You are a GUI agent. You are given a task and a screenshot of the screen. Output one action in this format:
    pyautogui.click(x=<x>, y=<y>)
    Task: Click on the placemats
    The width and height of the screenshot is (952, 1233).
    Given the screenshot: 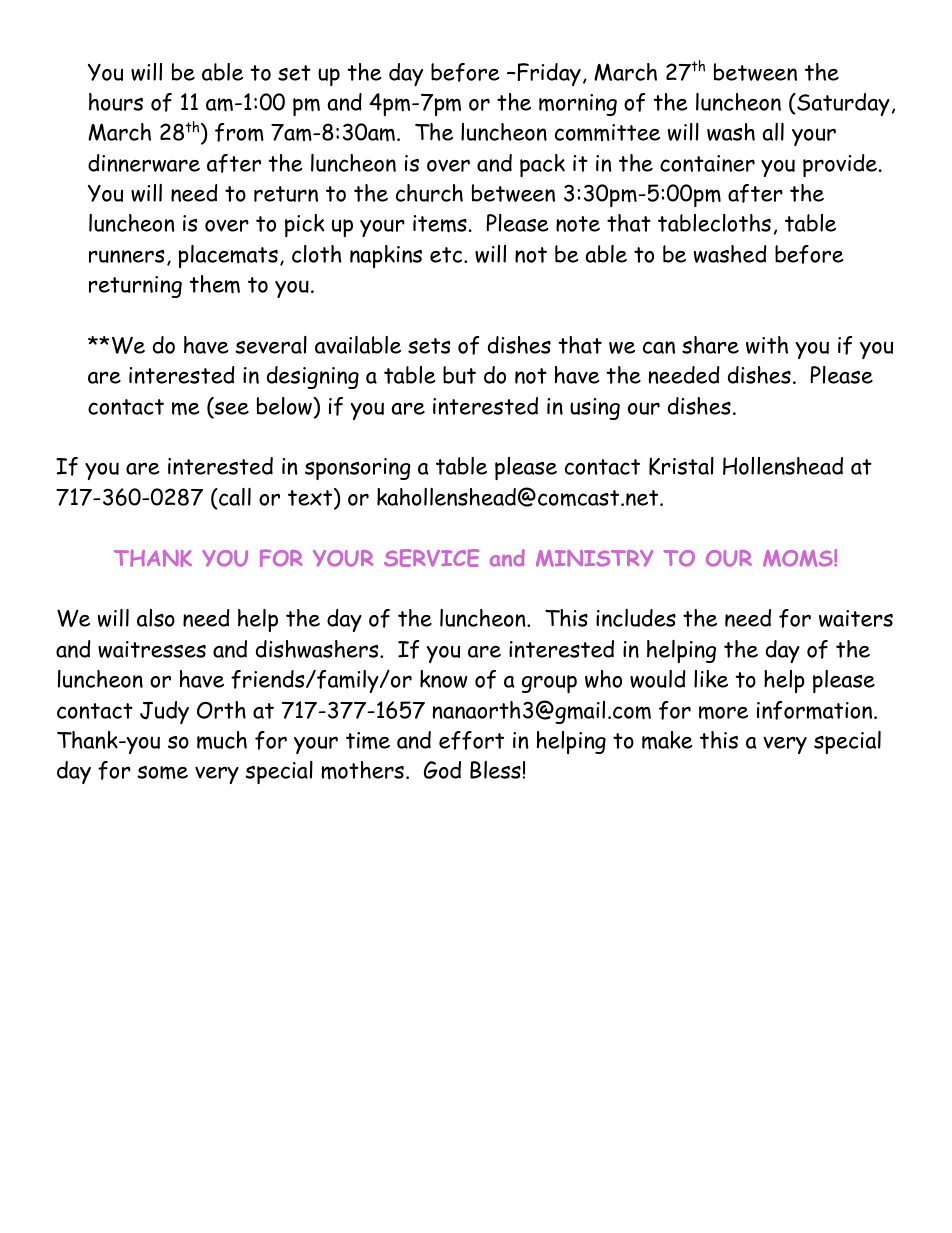 What is the action you would take?
    pyautogui.click(x=228, y=256)
